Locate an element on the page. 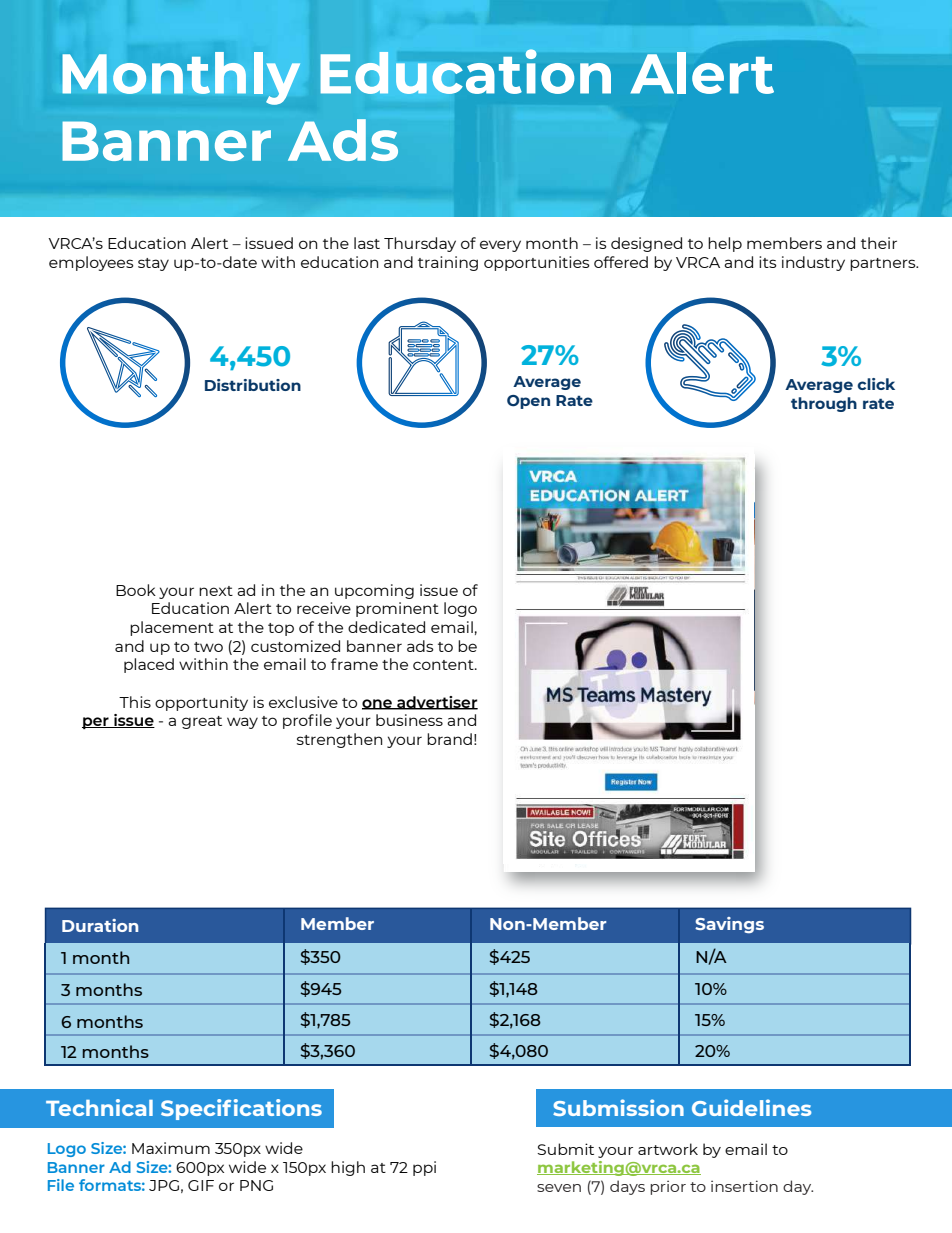 Image resolution: width=952 pixels, height=1233 pixels. brand is located at coordinates (449, 739).
